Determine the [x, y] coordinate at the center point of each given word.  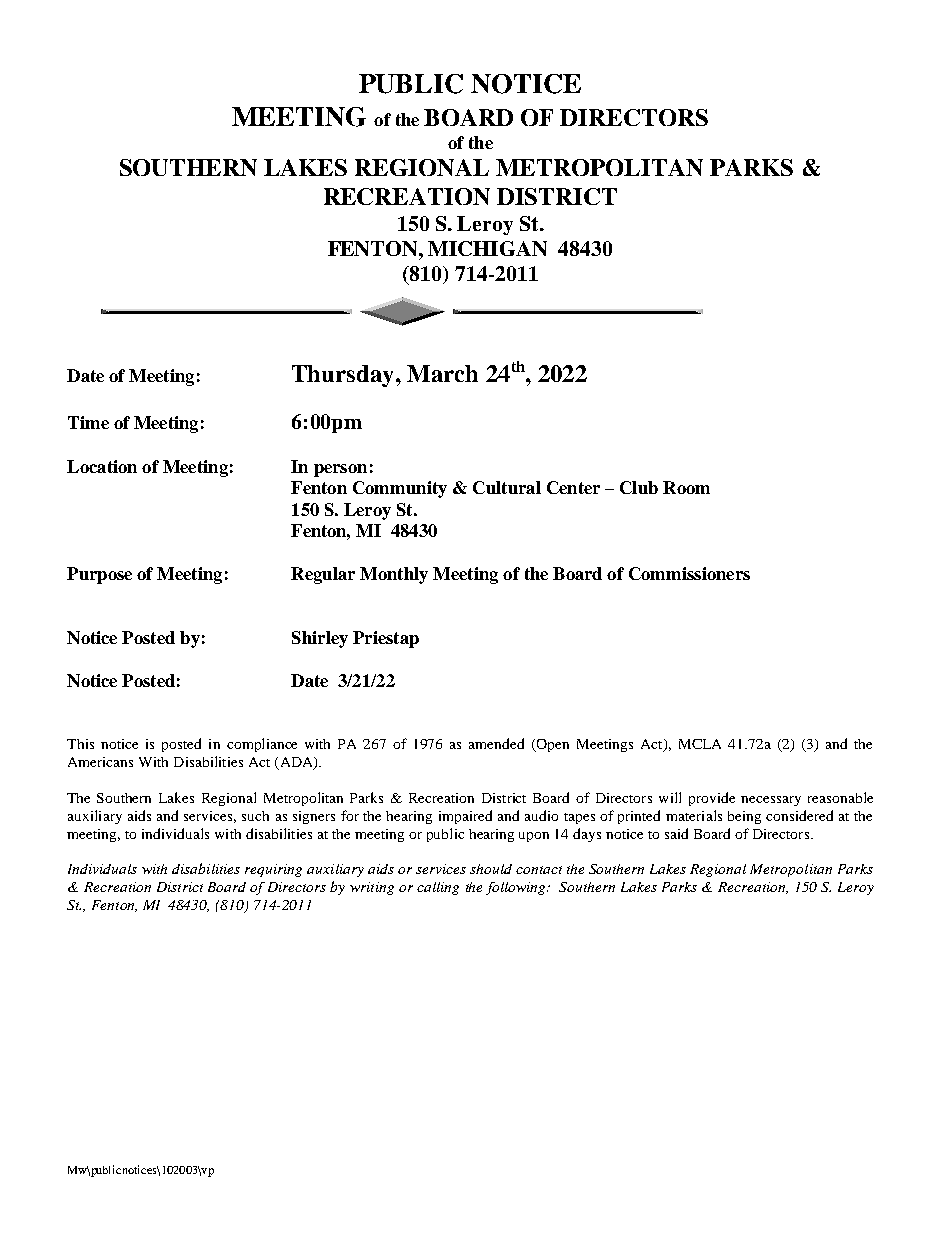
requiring [273, 870]
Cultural [507, 487]
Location [102, 466]
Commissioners [689, 573]
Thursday [344, 376]
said [676, 833]
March [442, 373]
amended [496, 743]
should [491, 869]
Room [686, 487]
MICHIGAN [487, 248]
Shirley [320, 639]
